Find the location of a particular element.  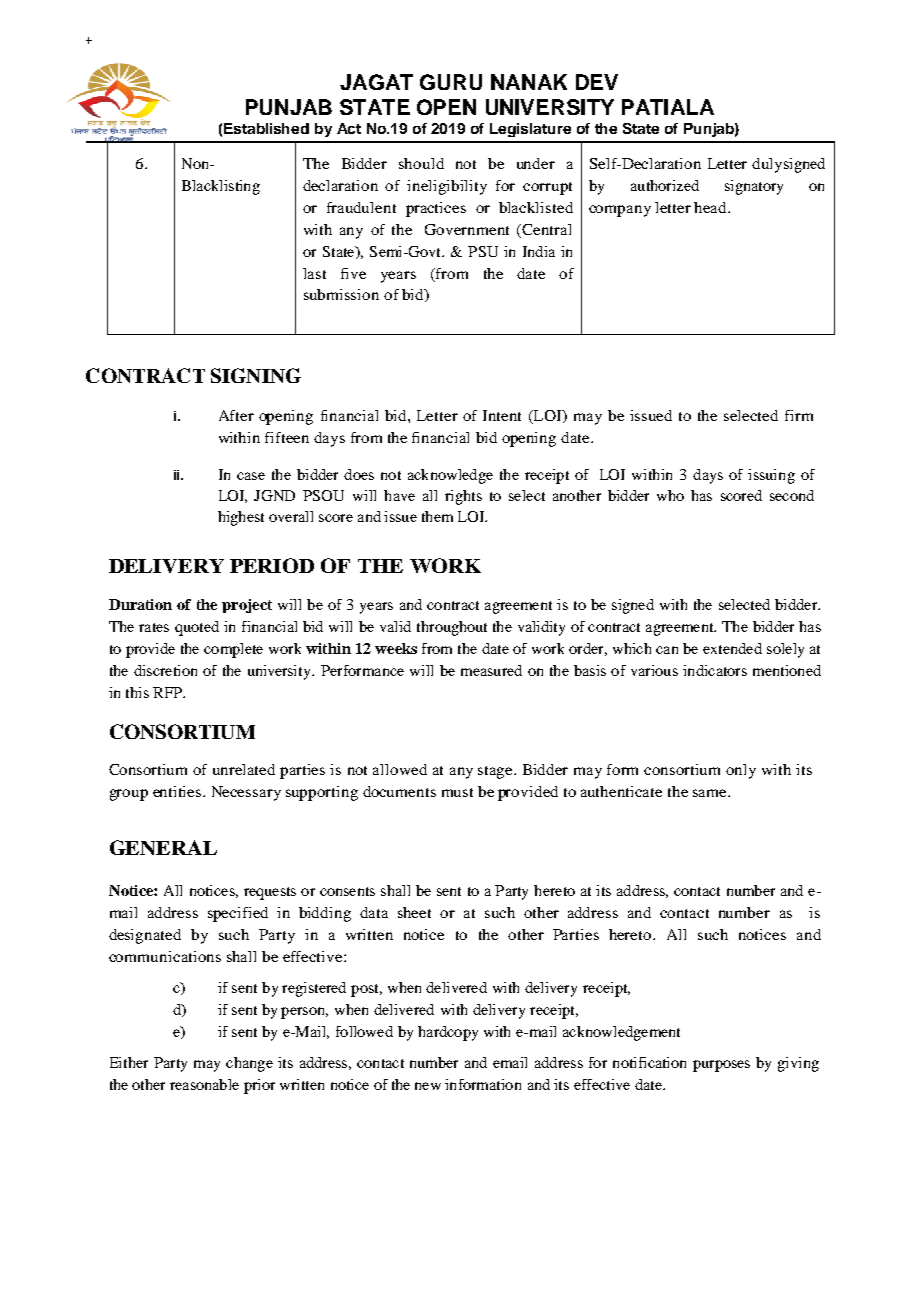

GURU is located at coordinates (451, 82).
